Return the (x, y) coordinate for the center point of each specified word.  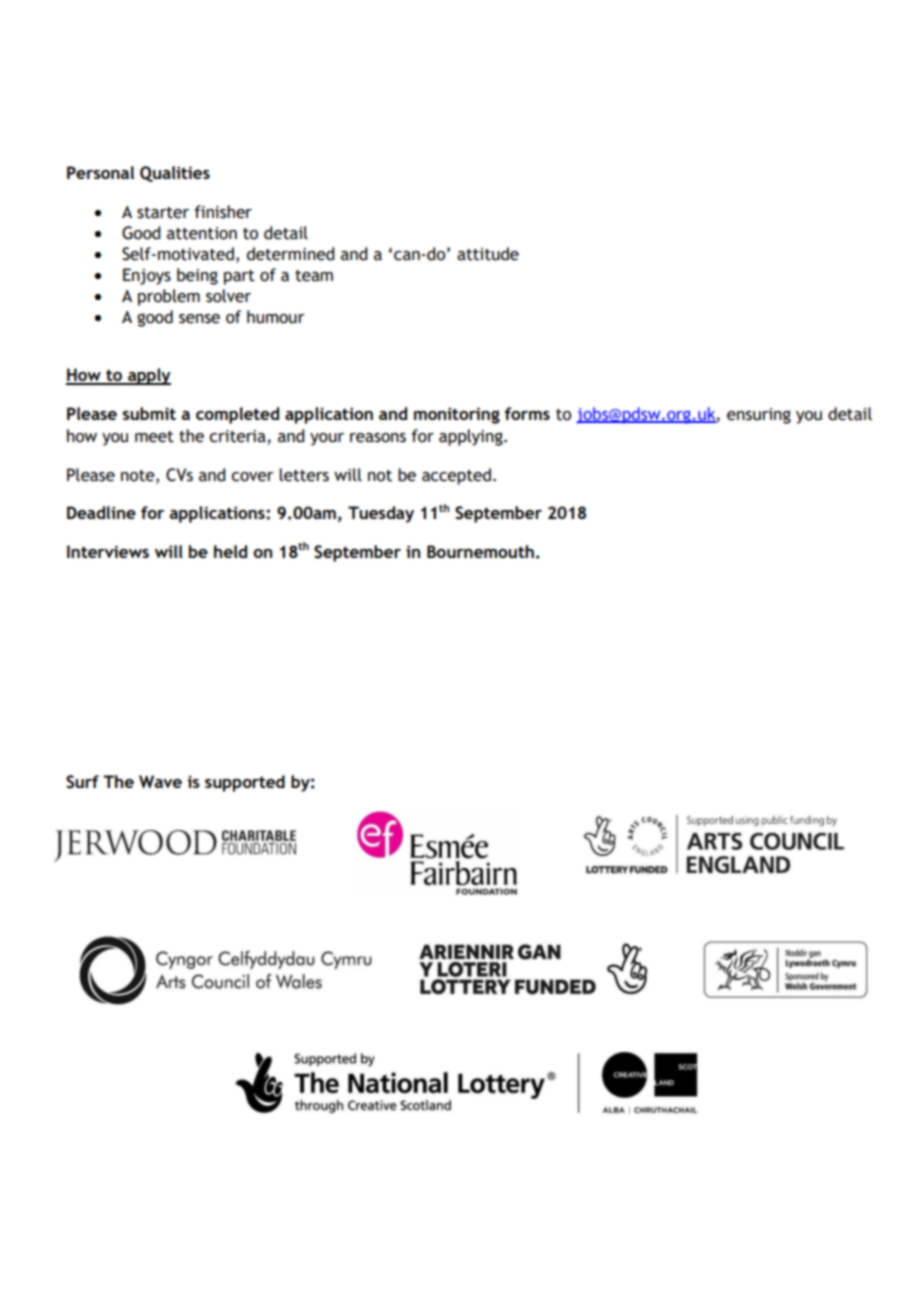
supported (245, 783)
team (314, 276)
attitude (488, 254)
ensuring (759, 416)
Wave (160, 782)
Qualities (175, 174)
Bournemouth (480, 551)
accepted (456, 476)
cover (252, 477)
